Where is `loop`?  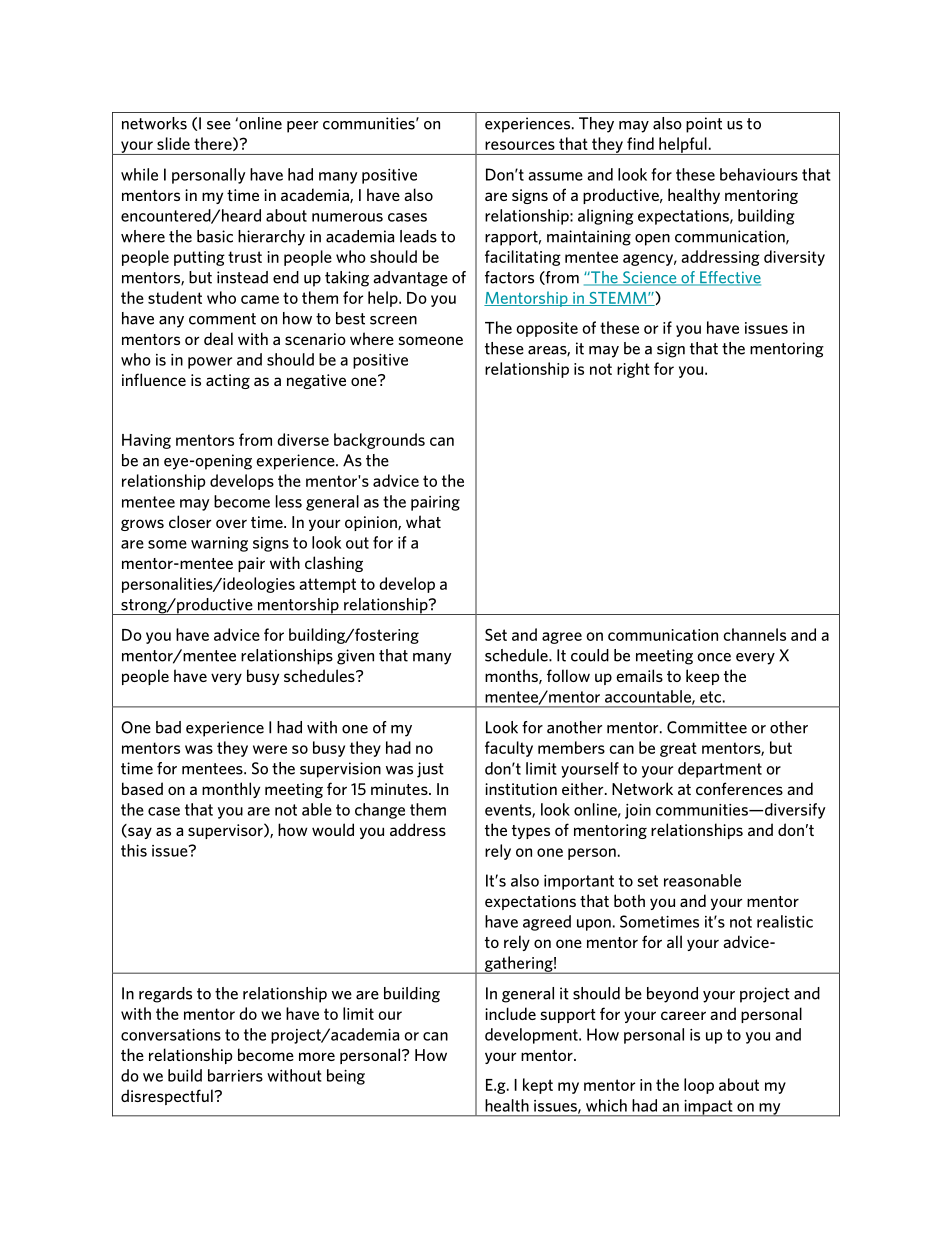
loop is located at coordinates (699, 1086).
